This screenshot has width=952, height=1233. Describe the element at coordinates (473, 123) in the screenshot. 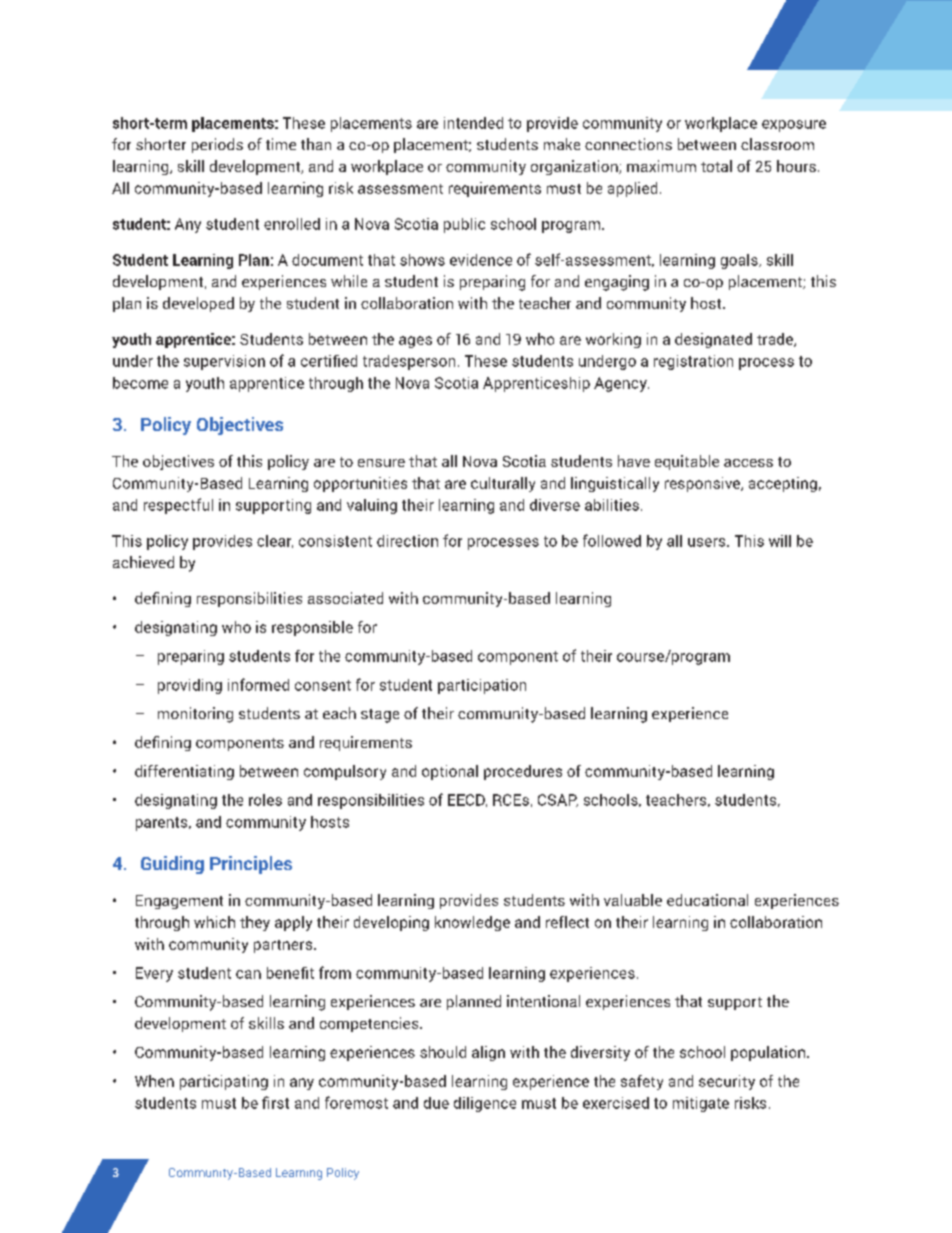

I see `intended` at that location.
